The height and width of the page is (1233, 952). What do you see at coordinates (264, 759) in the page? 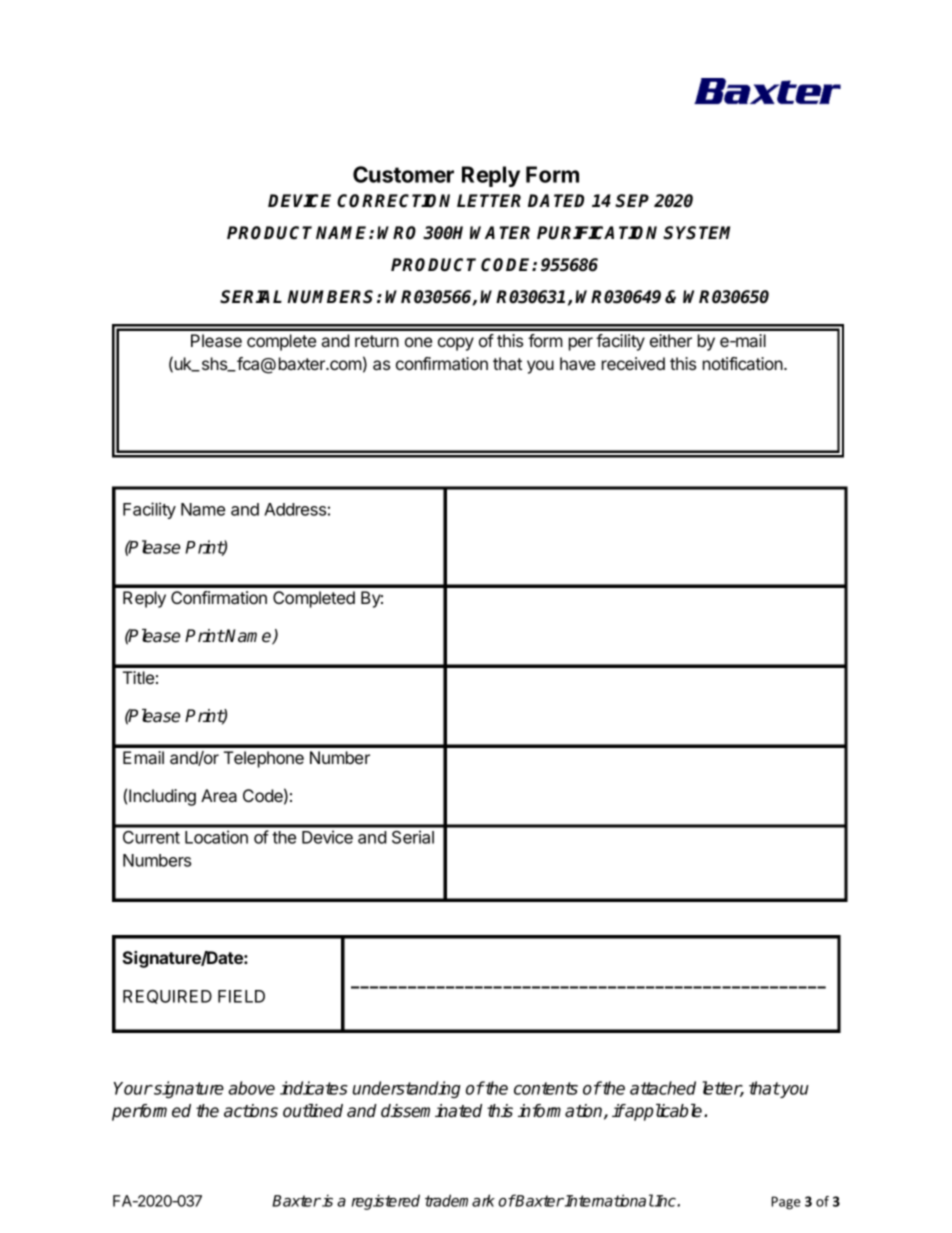
I see `Telephone` at bounding box center [264, 759].
